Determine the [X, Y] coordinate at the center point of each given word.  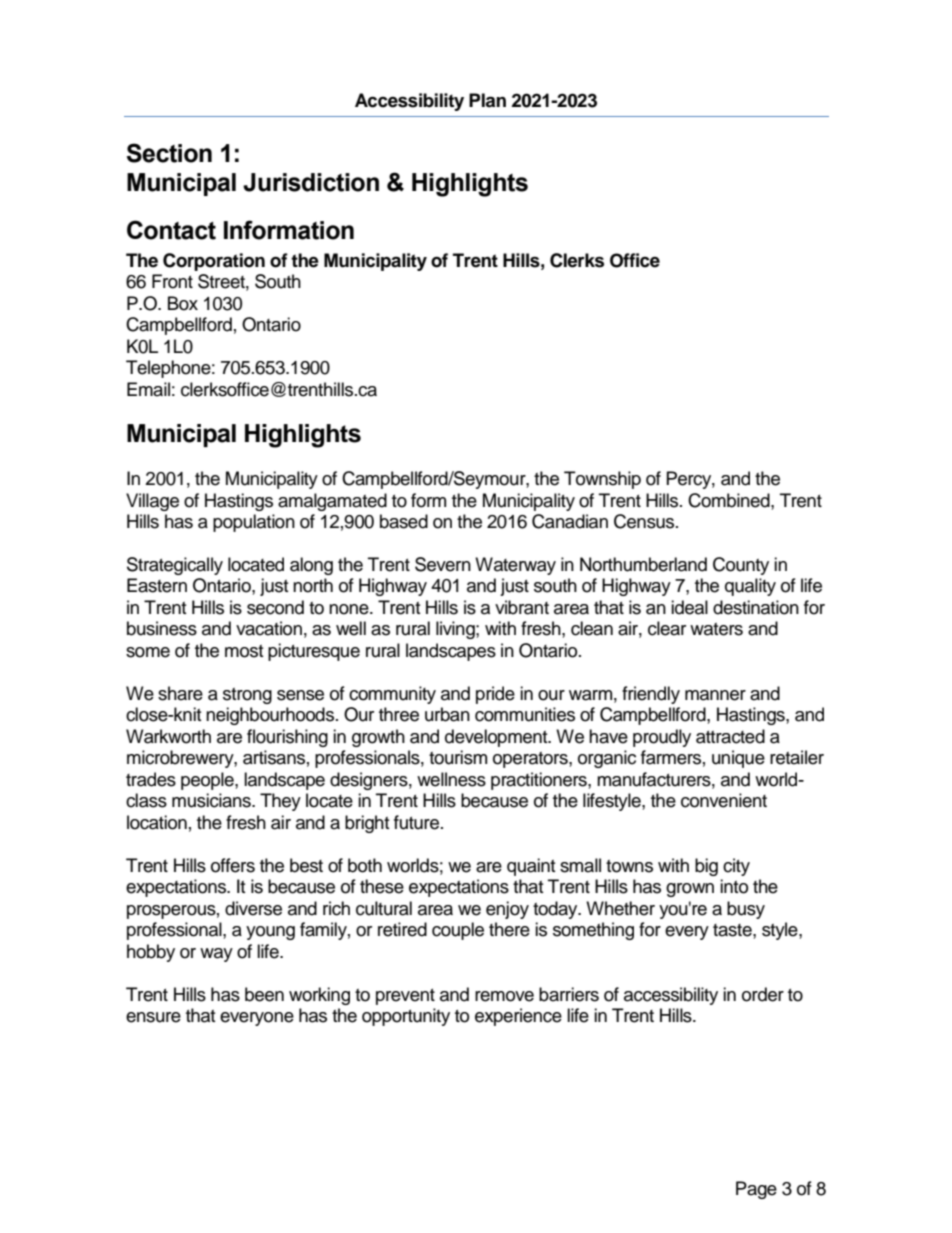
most [244, 651]
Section [169, 153]
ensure [153, 1017]
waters [716, 629]
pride [495, 695]
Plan [487, 100]
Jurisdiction [311, 182]
